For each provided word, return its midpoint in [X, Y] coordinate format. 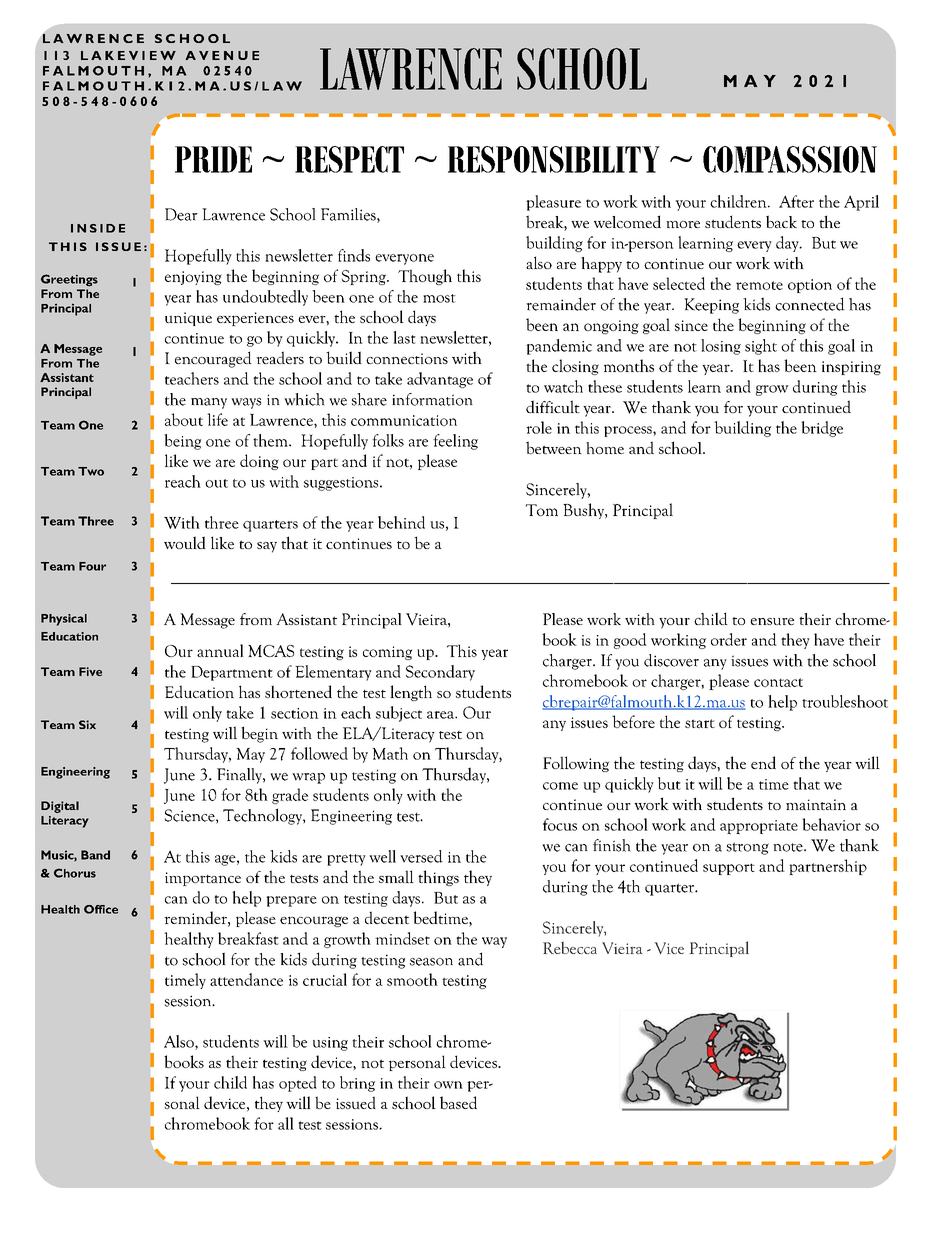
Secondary [440, 673]
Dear [181, 214]
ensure [772, 621]
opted [298, 1084]
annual [220, 650]
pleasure [553, 203]
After [796, 201]
